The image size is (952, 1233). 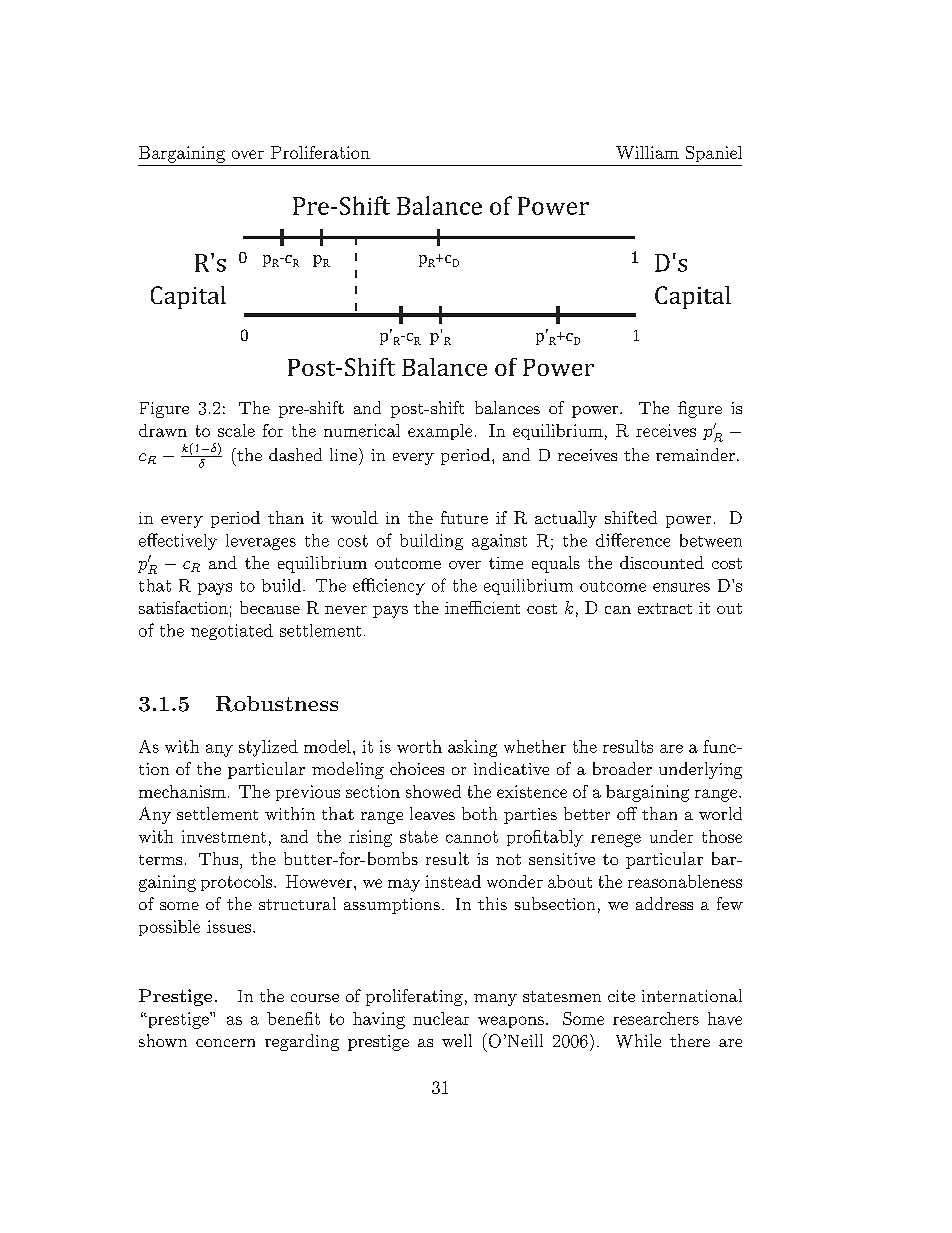 I want to click on extract, so click(x=665, y=608).
